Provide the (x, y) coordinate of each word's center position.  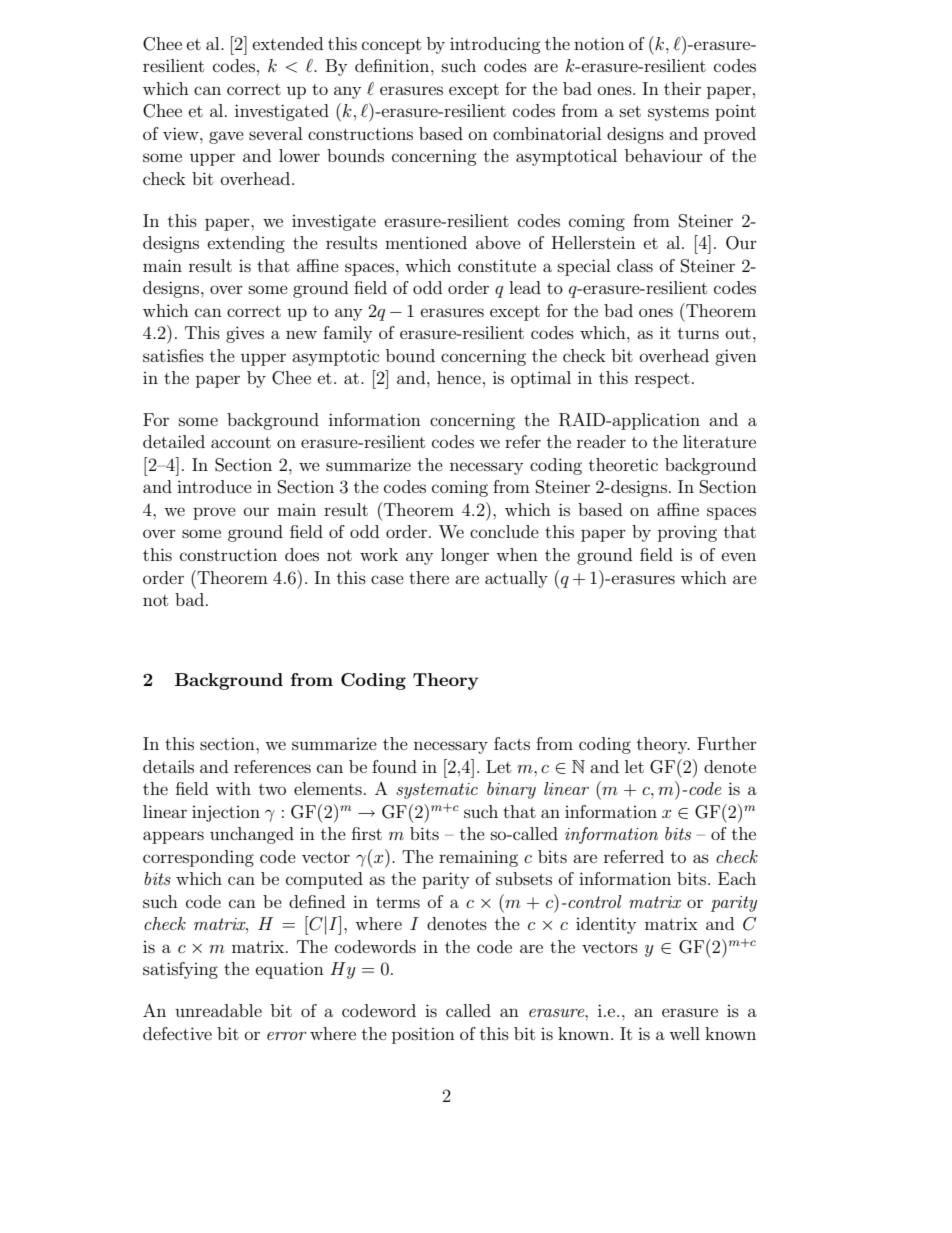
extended (288, 43)
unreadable (218, 1010)
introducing (495, 45)
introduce (214, 486)
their (682, 88)
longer (465, 556)
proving (687, 534)
